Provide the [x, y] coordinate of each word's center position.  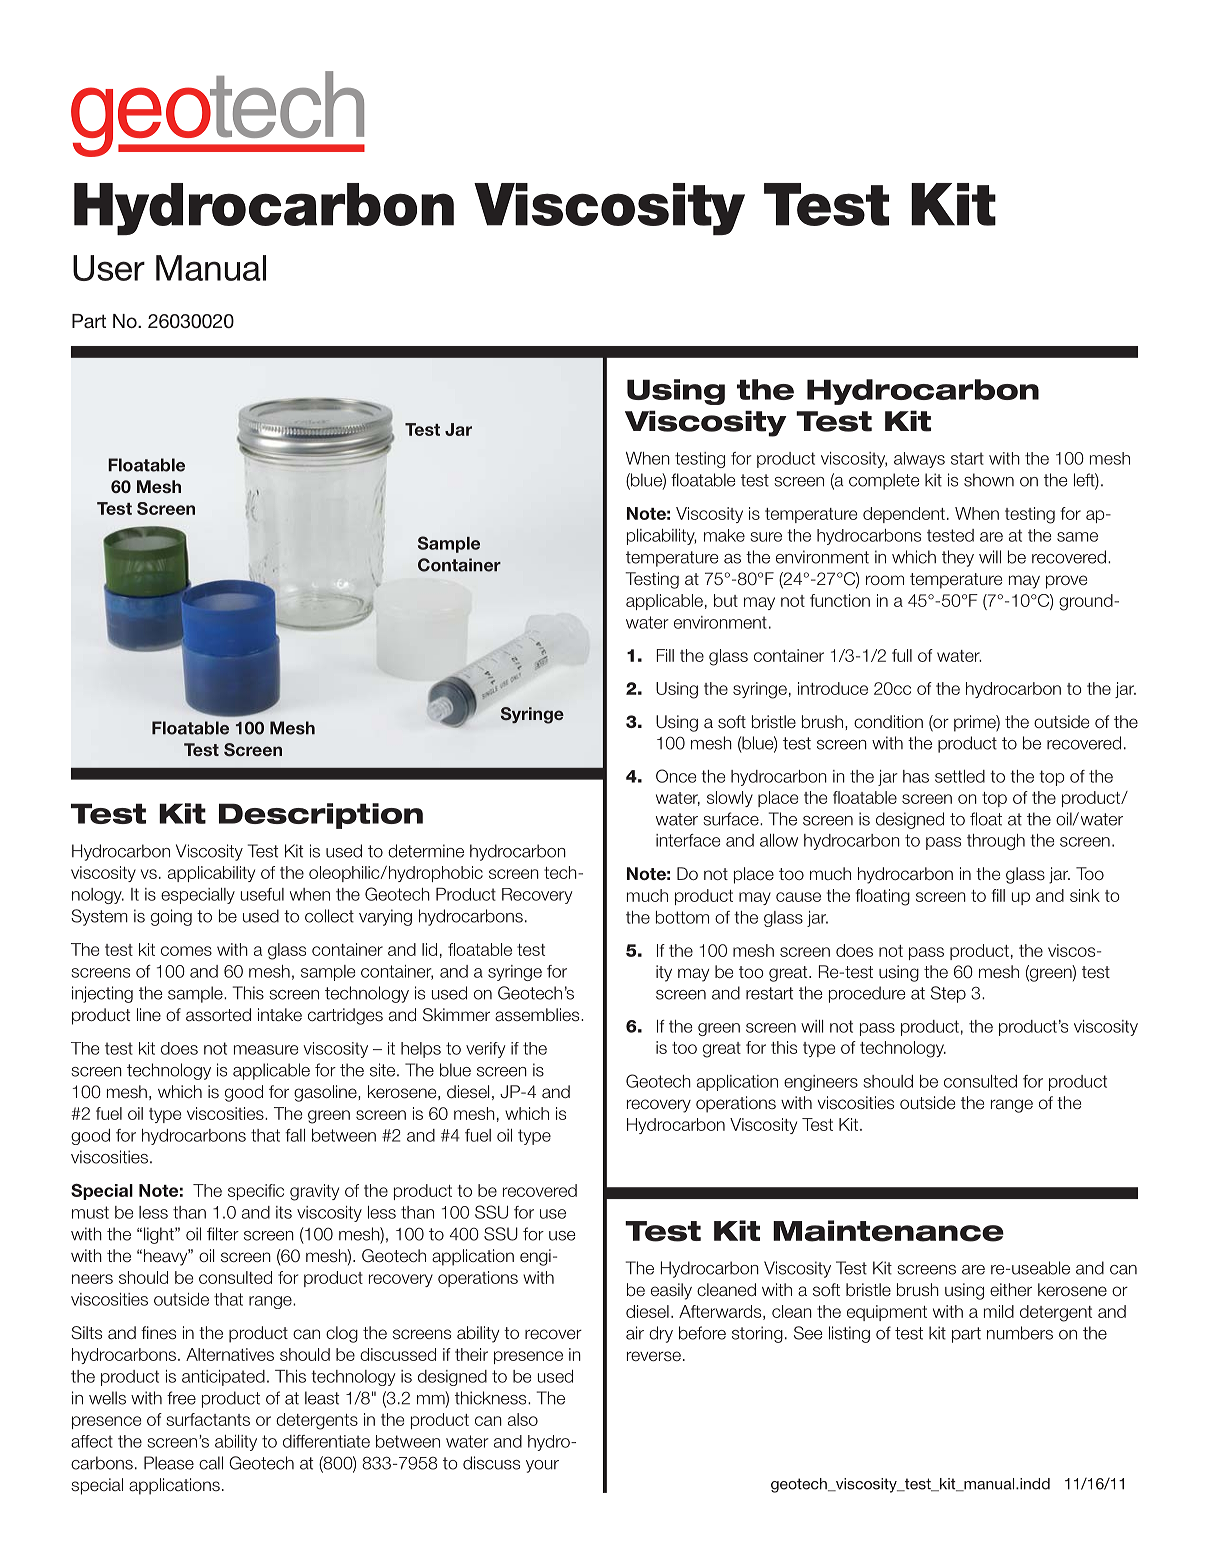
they [958, 558]
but [726, 600]
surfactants [208, 1419]
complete [884, 481]
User [109, 268]
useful [262, 894]
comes [186, 951]
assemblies [538, 1015]
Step [948, 994]
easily [671, 1291]
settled [960, 776]
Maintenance [888, 1231]
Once [676, 776]
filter [223, 1234]
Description [321, 816]
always [919, 460]
